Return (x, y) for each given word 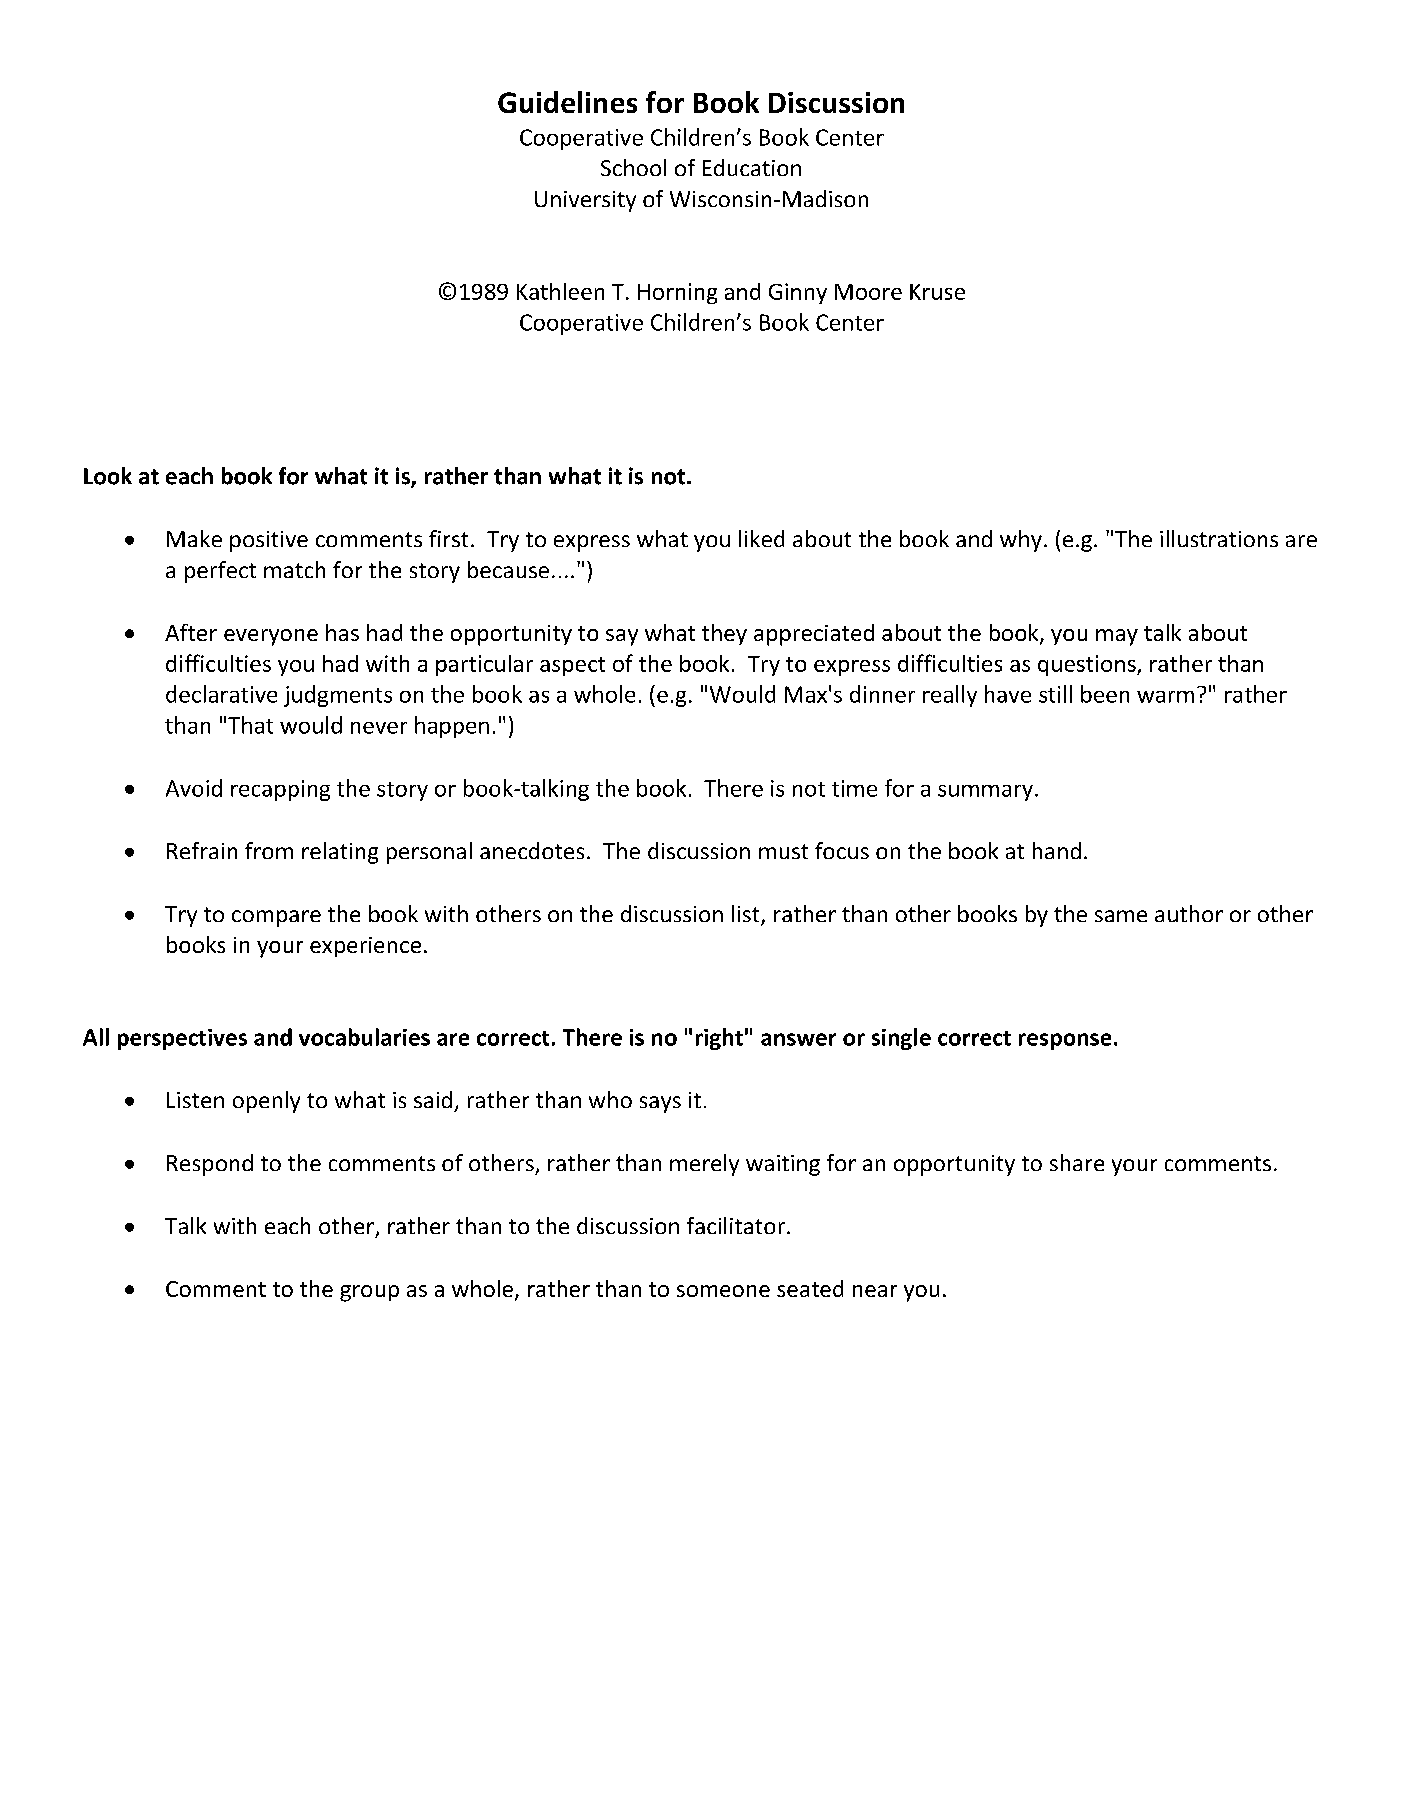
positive (269, 541)
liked (761, 538)
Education (752, 167)
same (1121, 916)
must (783, 851)
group (369, 1293)
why (1021, 541)
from (269, 850)
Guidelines (567, 102)
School (633, 167)
